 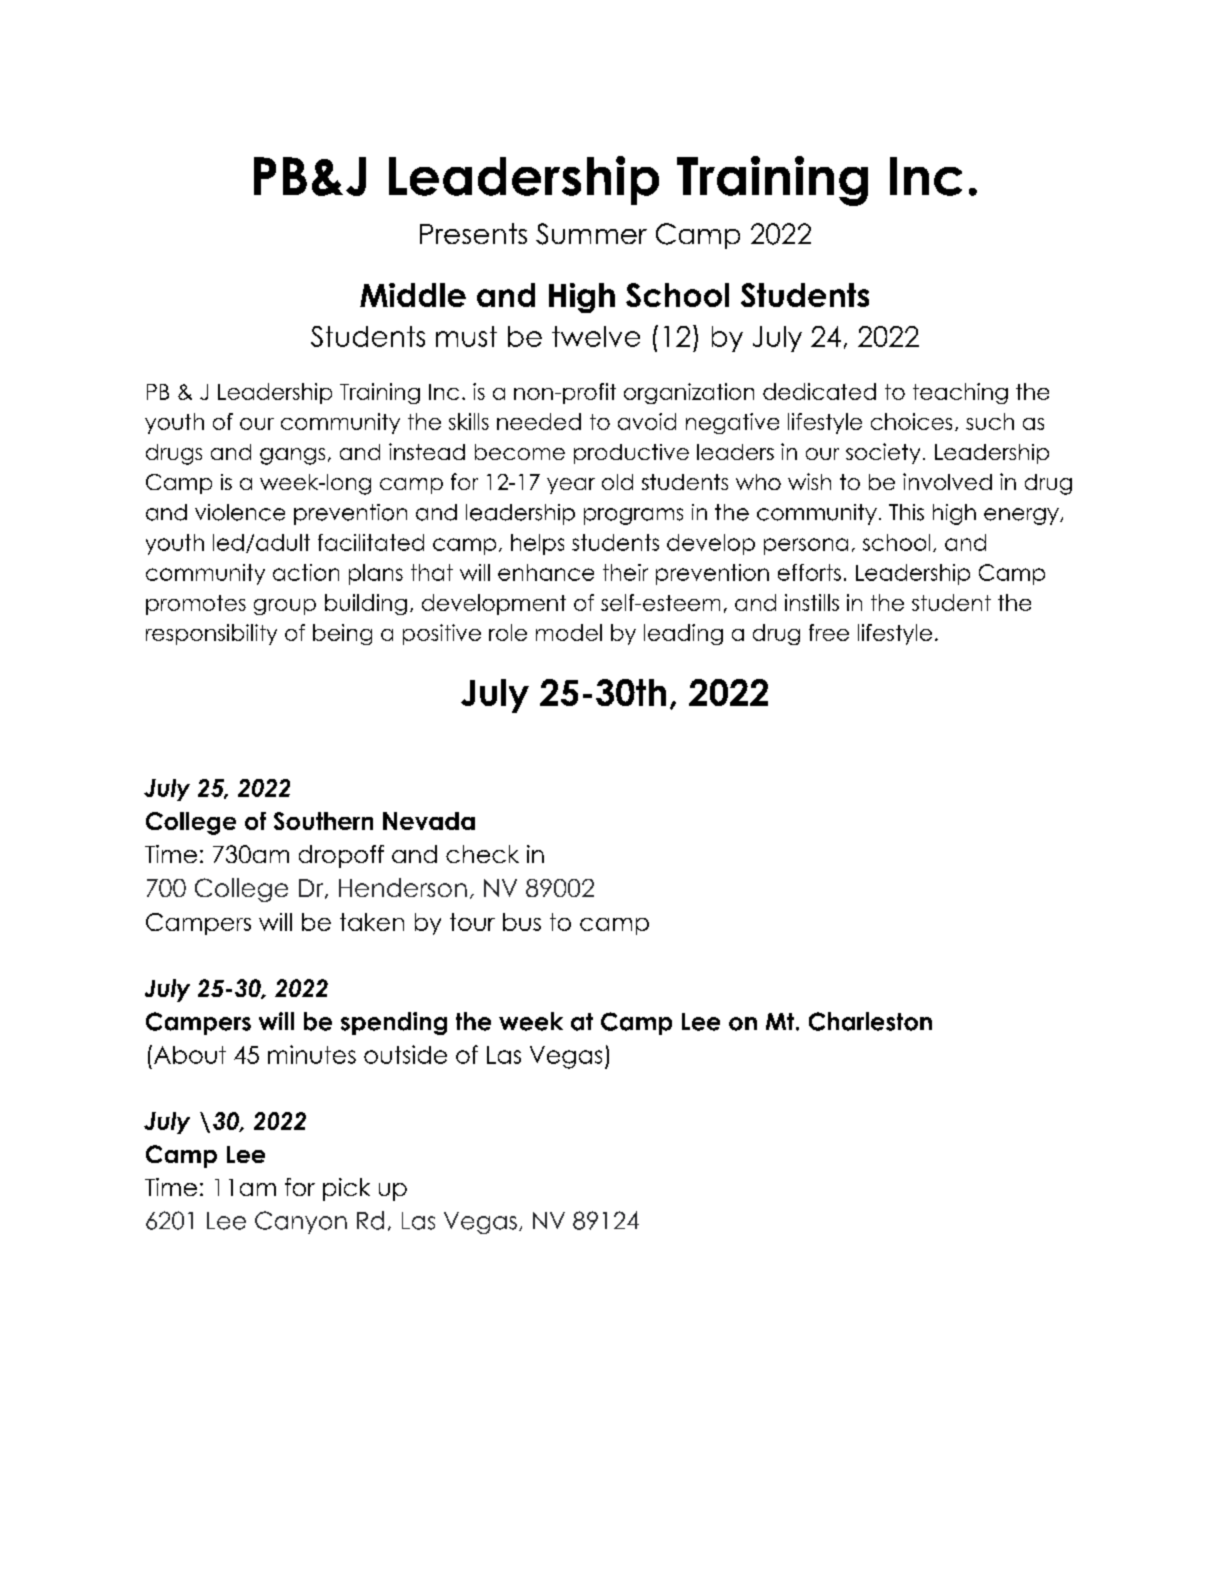 What do you see at coordinates (346, 1189) in the document?
I see `pick` at bounding box center [346, 1189].
